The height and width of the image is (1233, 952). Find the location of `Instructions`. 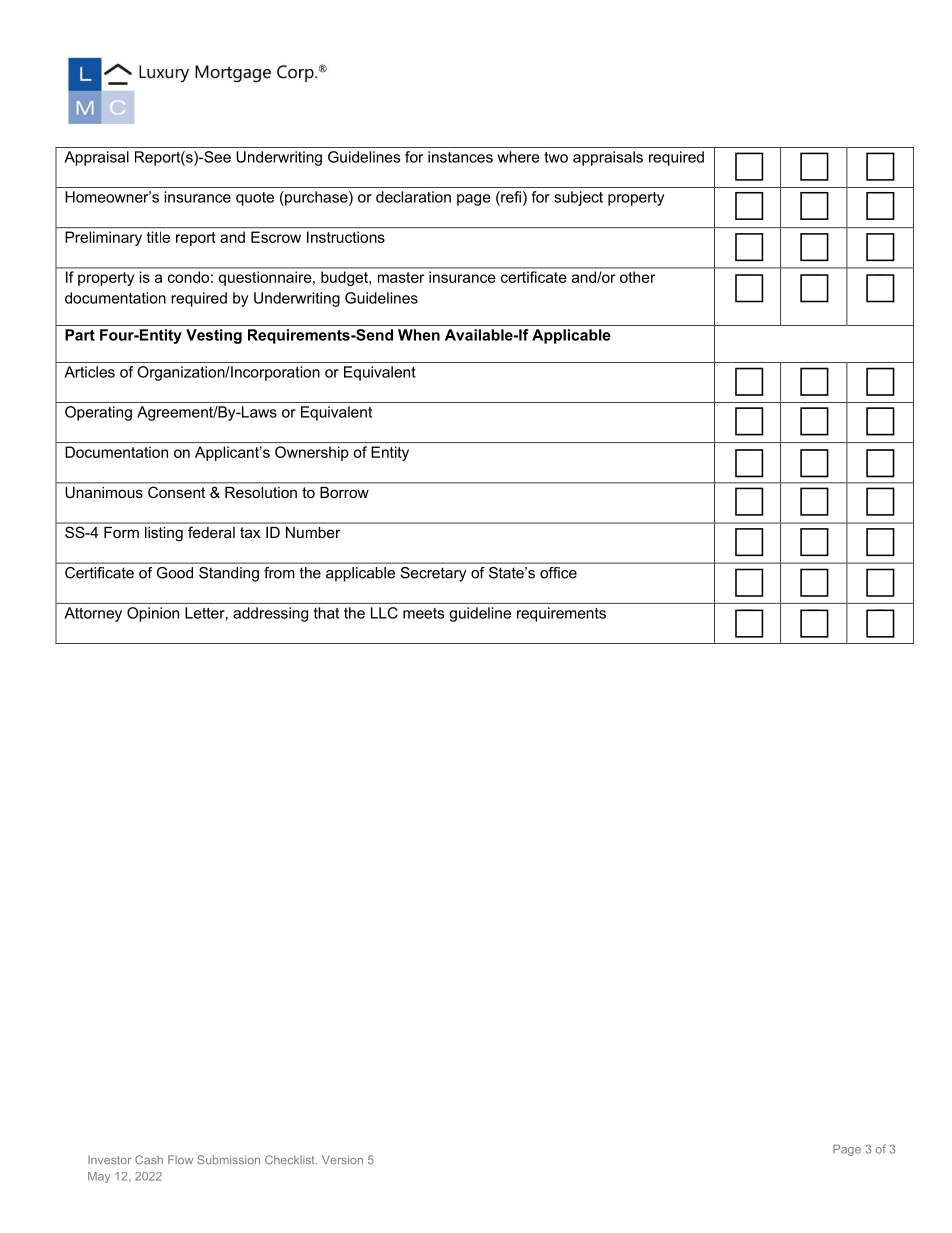

Instructions is located at coordinates (346, 237).
